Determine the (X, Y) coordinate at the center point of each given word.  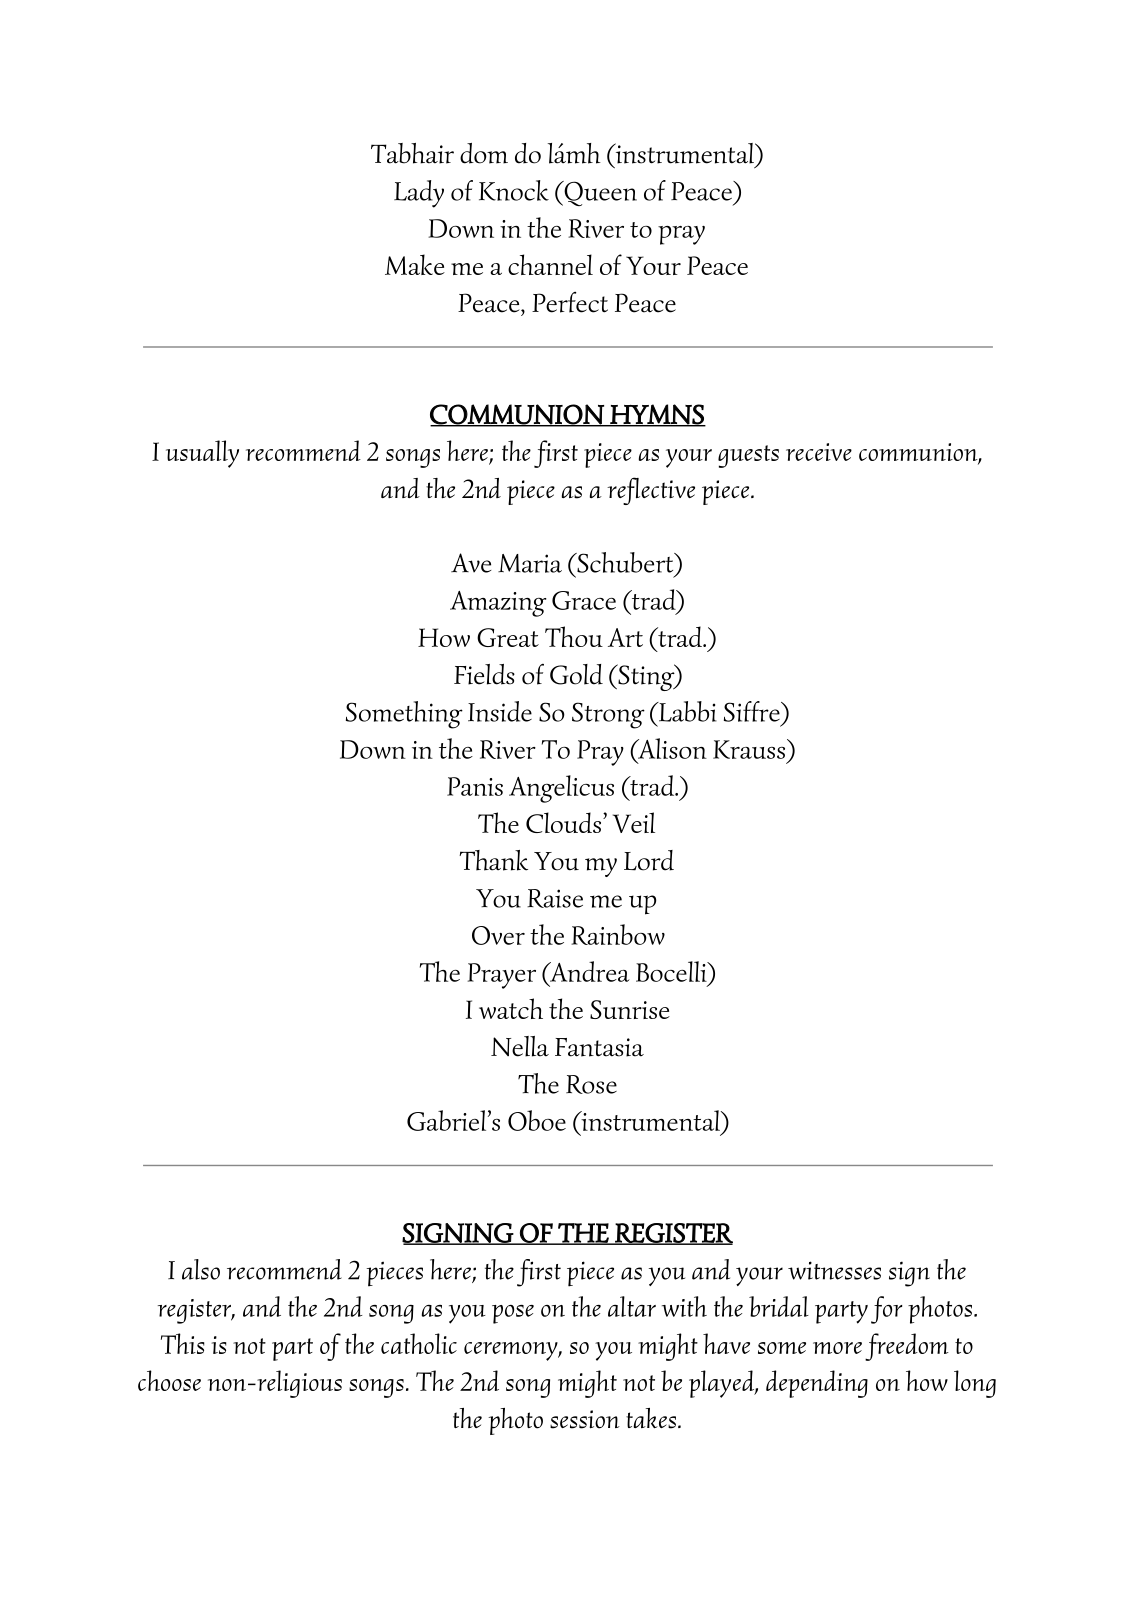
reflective (651, 491)
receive (819, 452)
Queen (599, 193)
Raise (555, 898)
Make (415, 264)
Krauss (750, 749)
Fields (484, 674)
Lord (649, 860)
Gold (576, 674)
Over (498, 935)
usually (202, 454)
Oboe (537, 1120)
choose (169, 1380)
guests (748, 456)
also (201, 1269)
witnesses (834, 1270)
